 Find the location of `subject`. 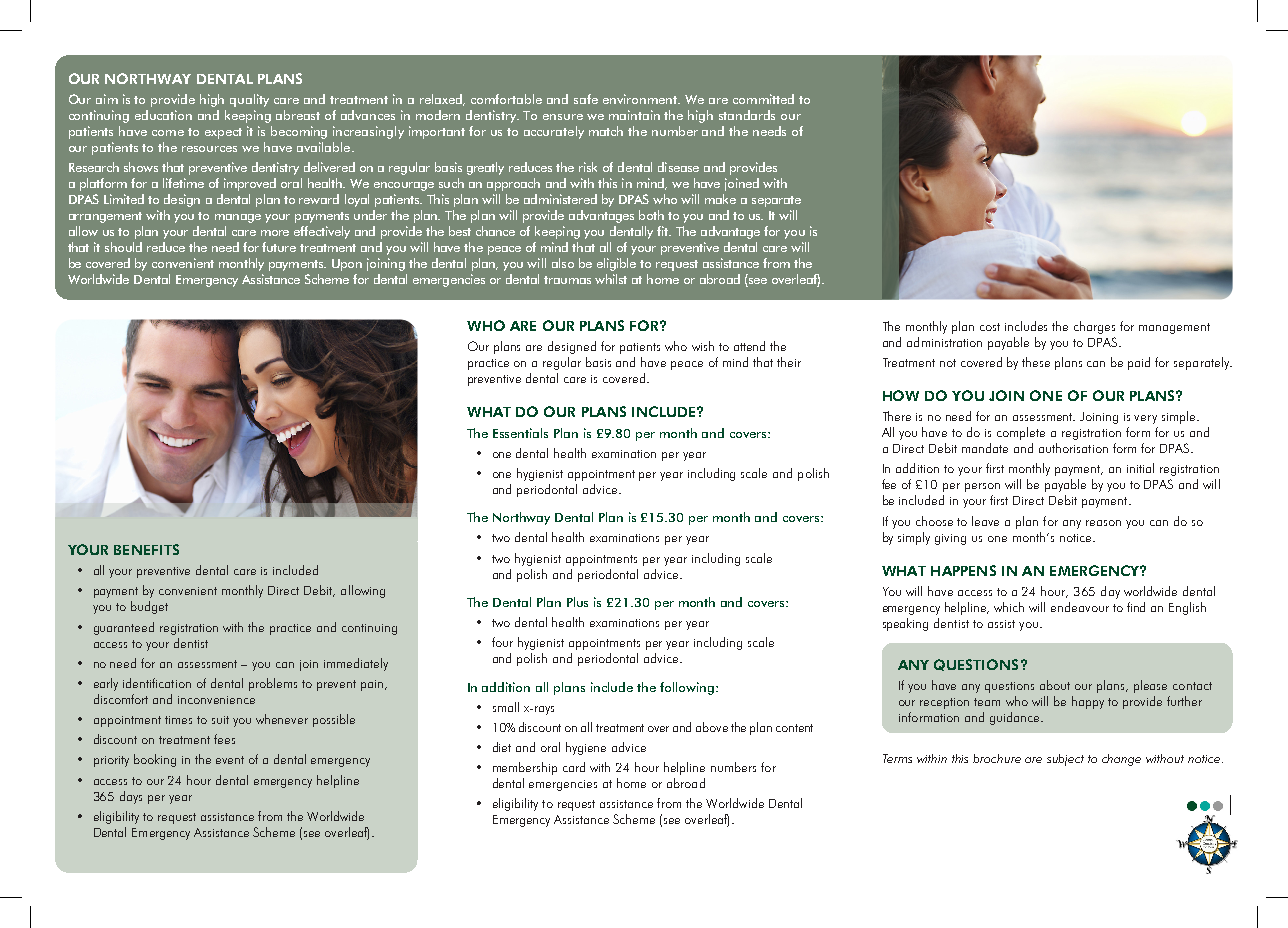

subject is located at coordinates (1065, 760).
